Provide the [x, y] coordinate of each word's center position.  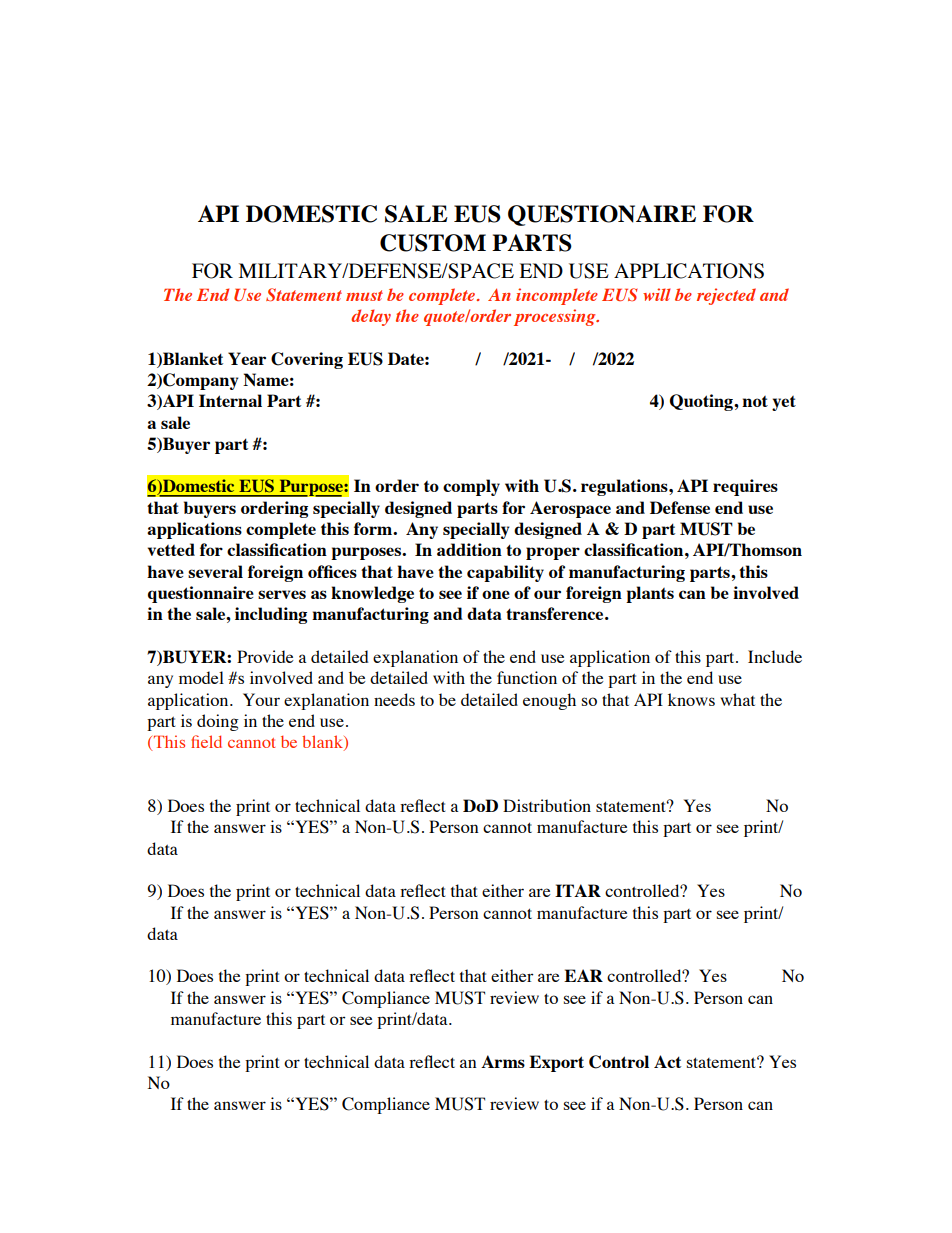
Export [556, 1063]
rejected [726, 296]
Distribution [547, 805]
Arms [503, 1061]
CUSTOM [433, 243]
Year [247, 358]
